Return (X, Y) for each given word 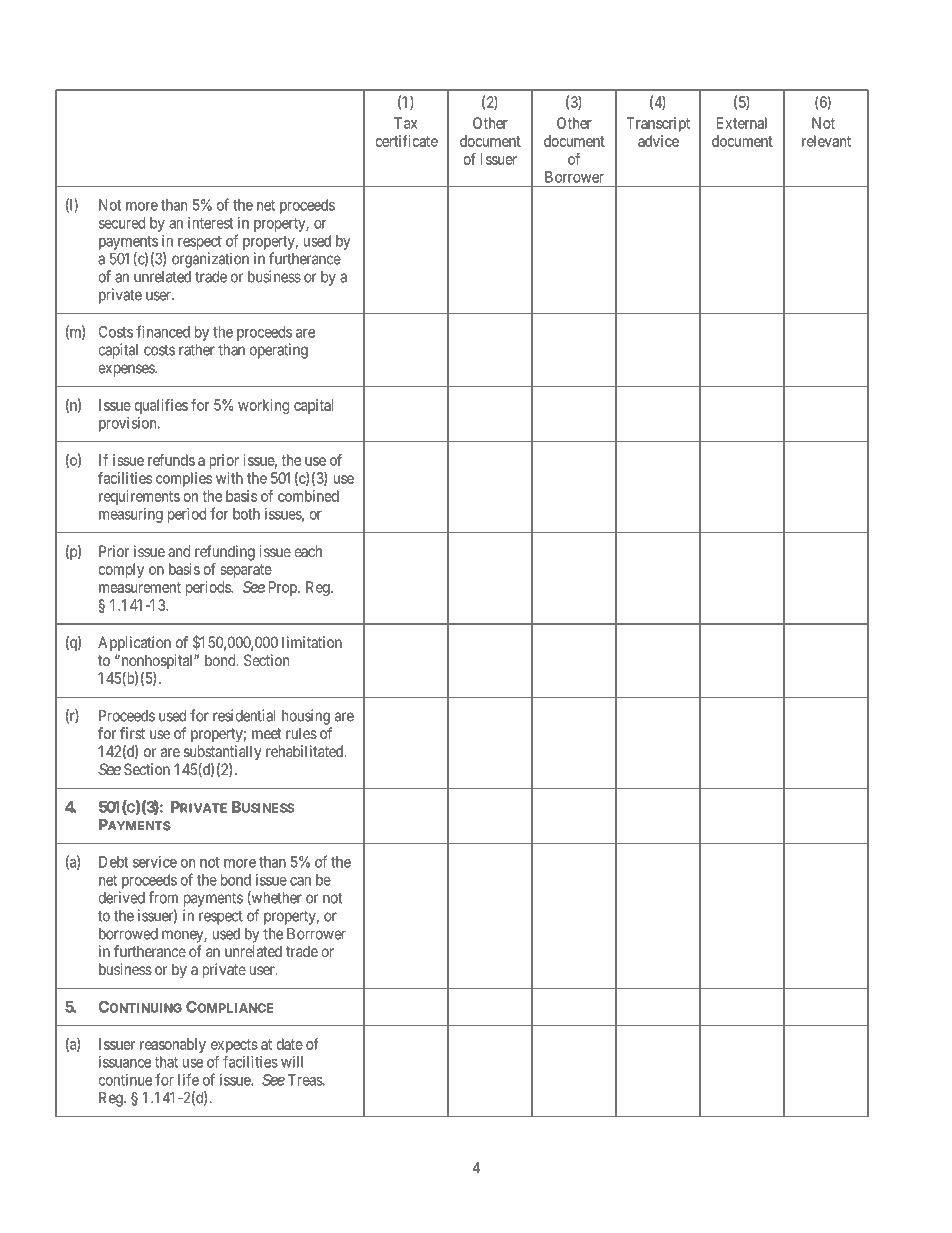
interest (210, 223)
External (742, 123)
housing (306, 717)
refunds (171, 460)
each (308, 551)
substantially (222, 753)
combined (308, 496)
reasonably (173, 1045)
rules (301, 733)
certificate (406, 141)
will (292, 1062)
